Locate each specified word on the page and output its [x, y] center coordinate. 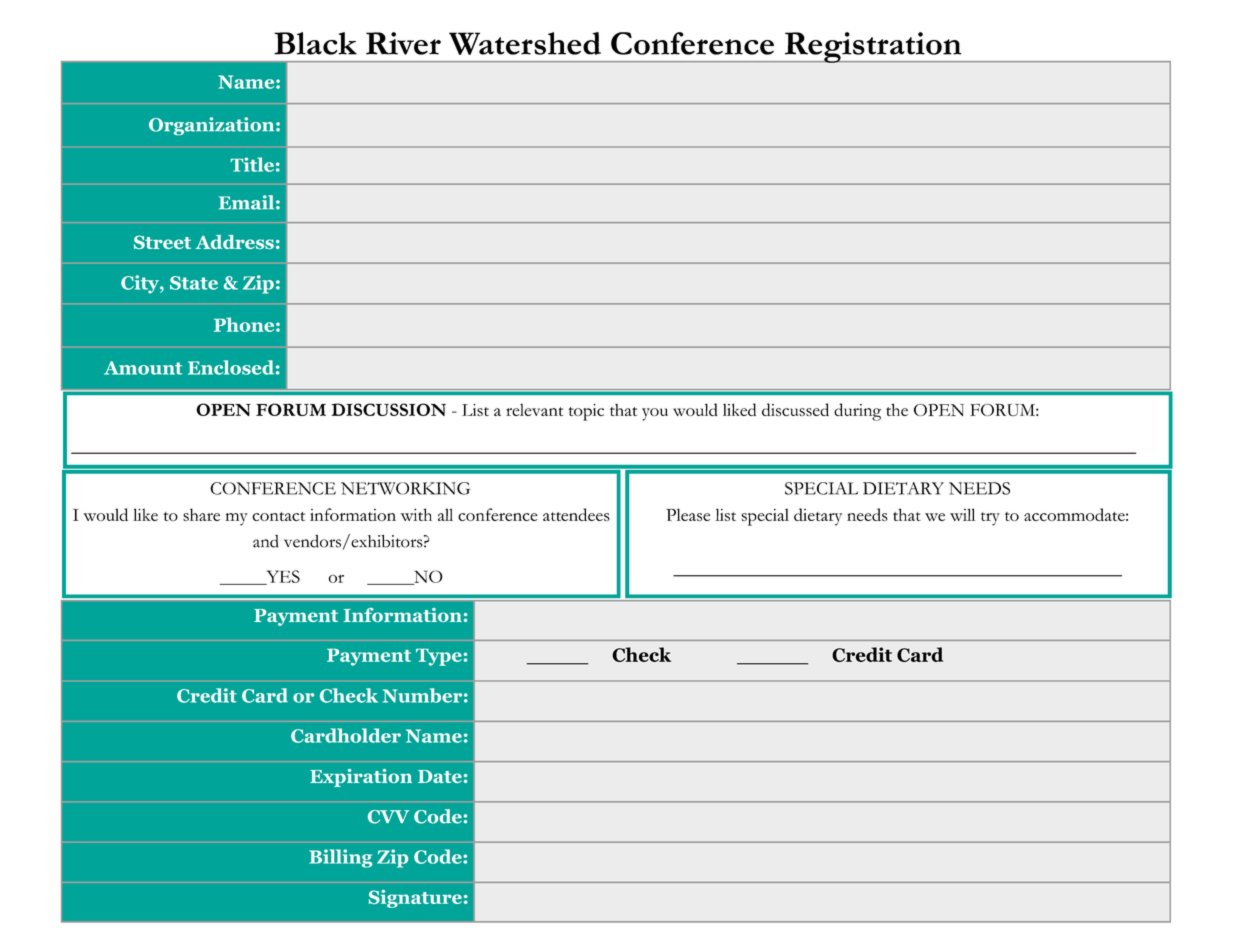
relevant [534, 410]
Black [315, 43]
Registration [873, 47]
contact [278, 516]
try [990, 519]
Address [234, 242]
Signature [415, 899]
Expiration [361, 778]
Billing [340, 858]
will [962, 514]
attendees [576, 514]
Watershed [525, 43]
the [897, 409]
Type [439, 657]
